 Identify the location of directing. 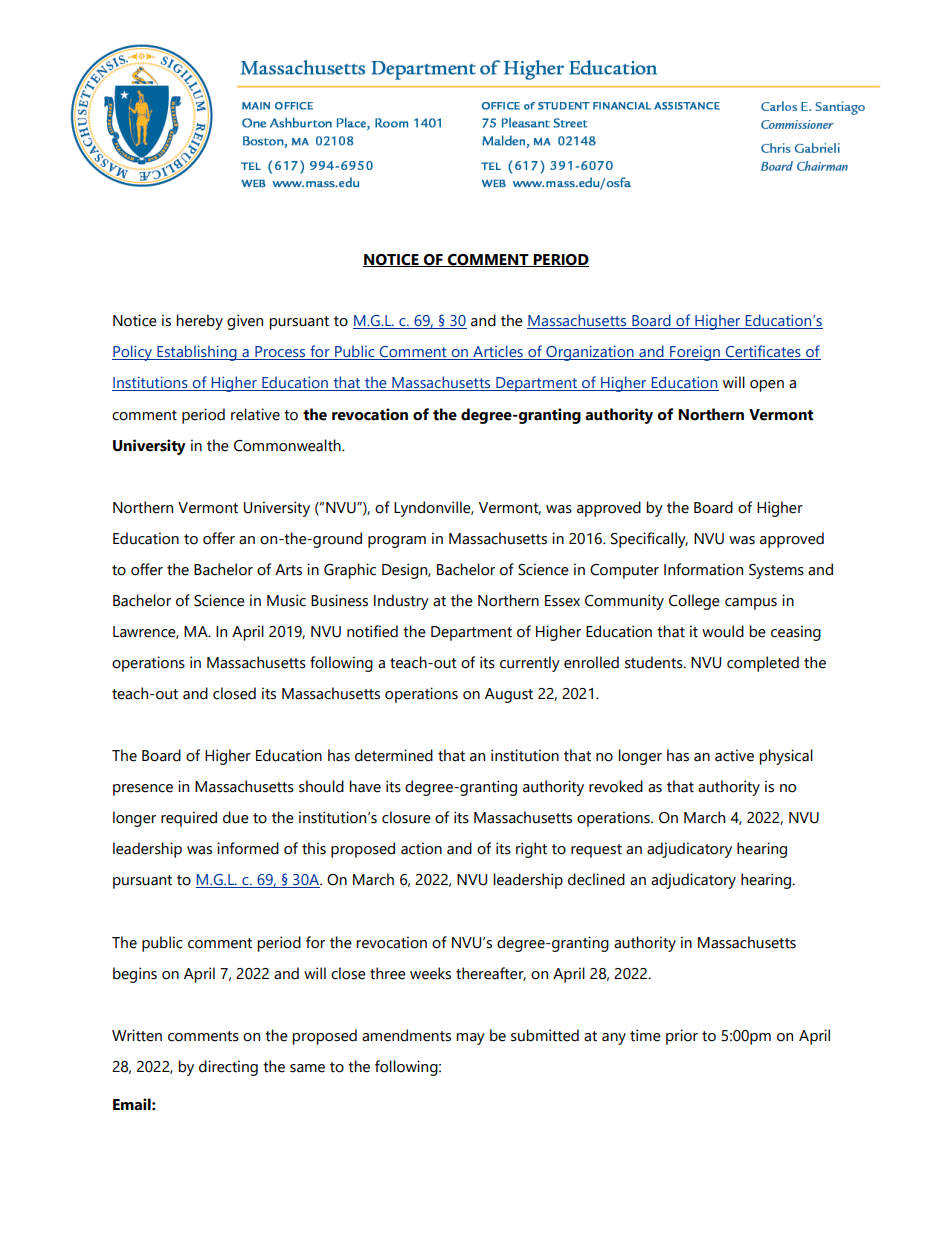
(228, 1068).
